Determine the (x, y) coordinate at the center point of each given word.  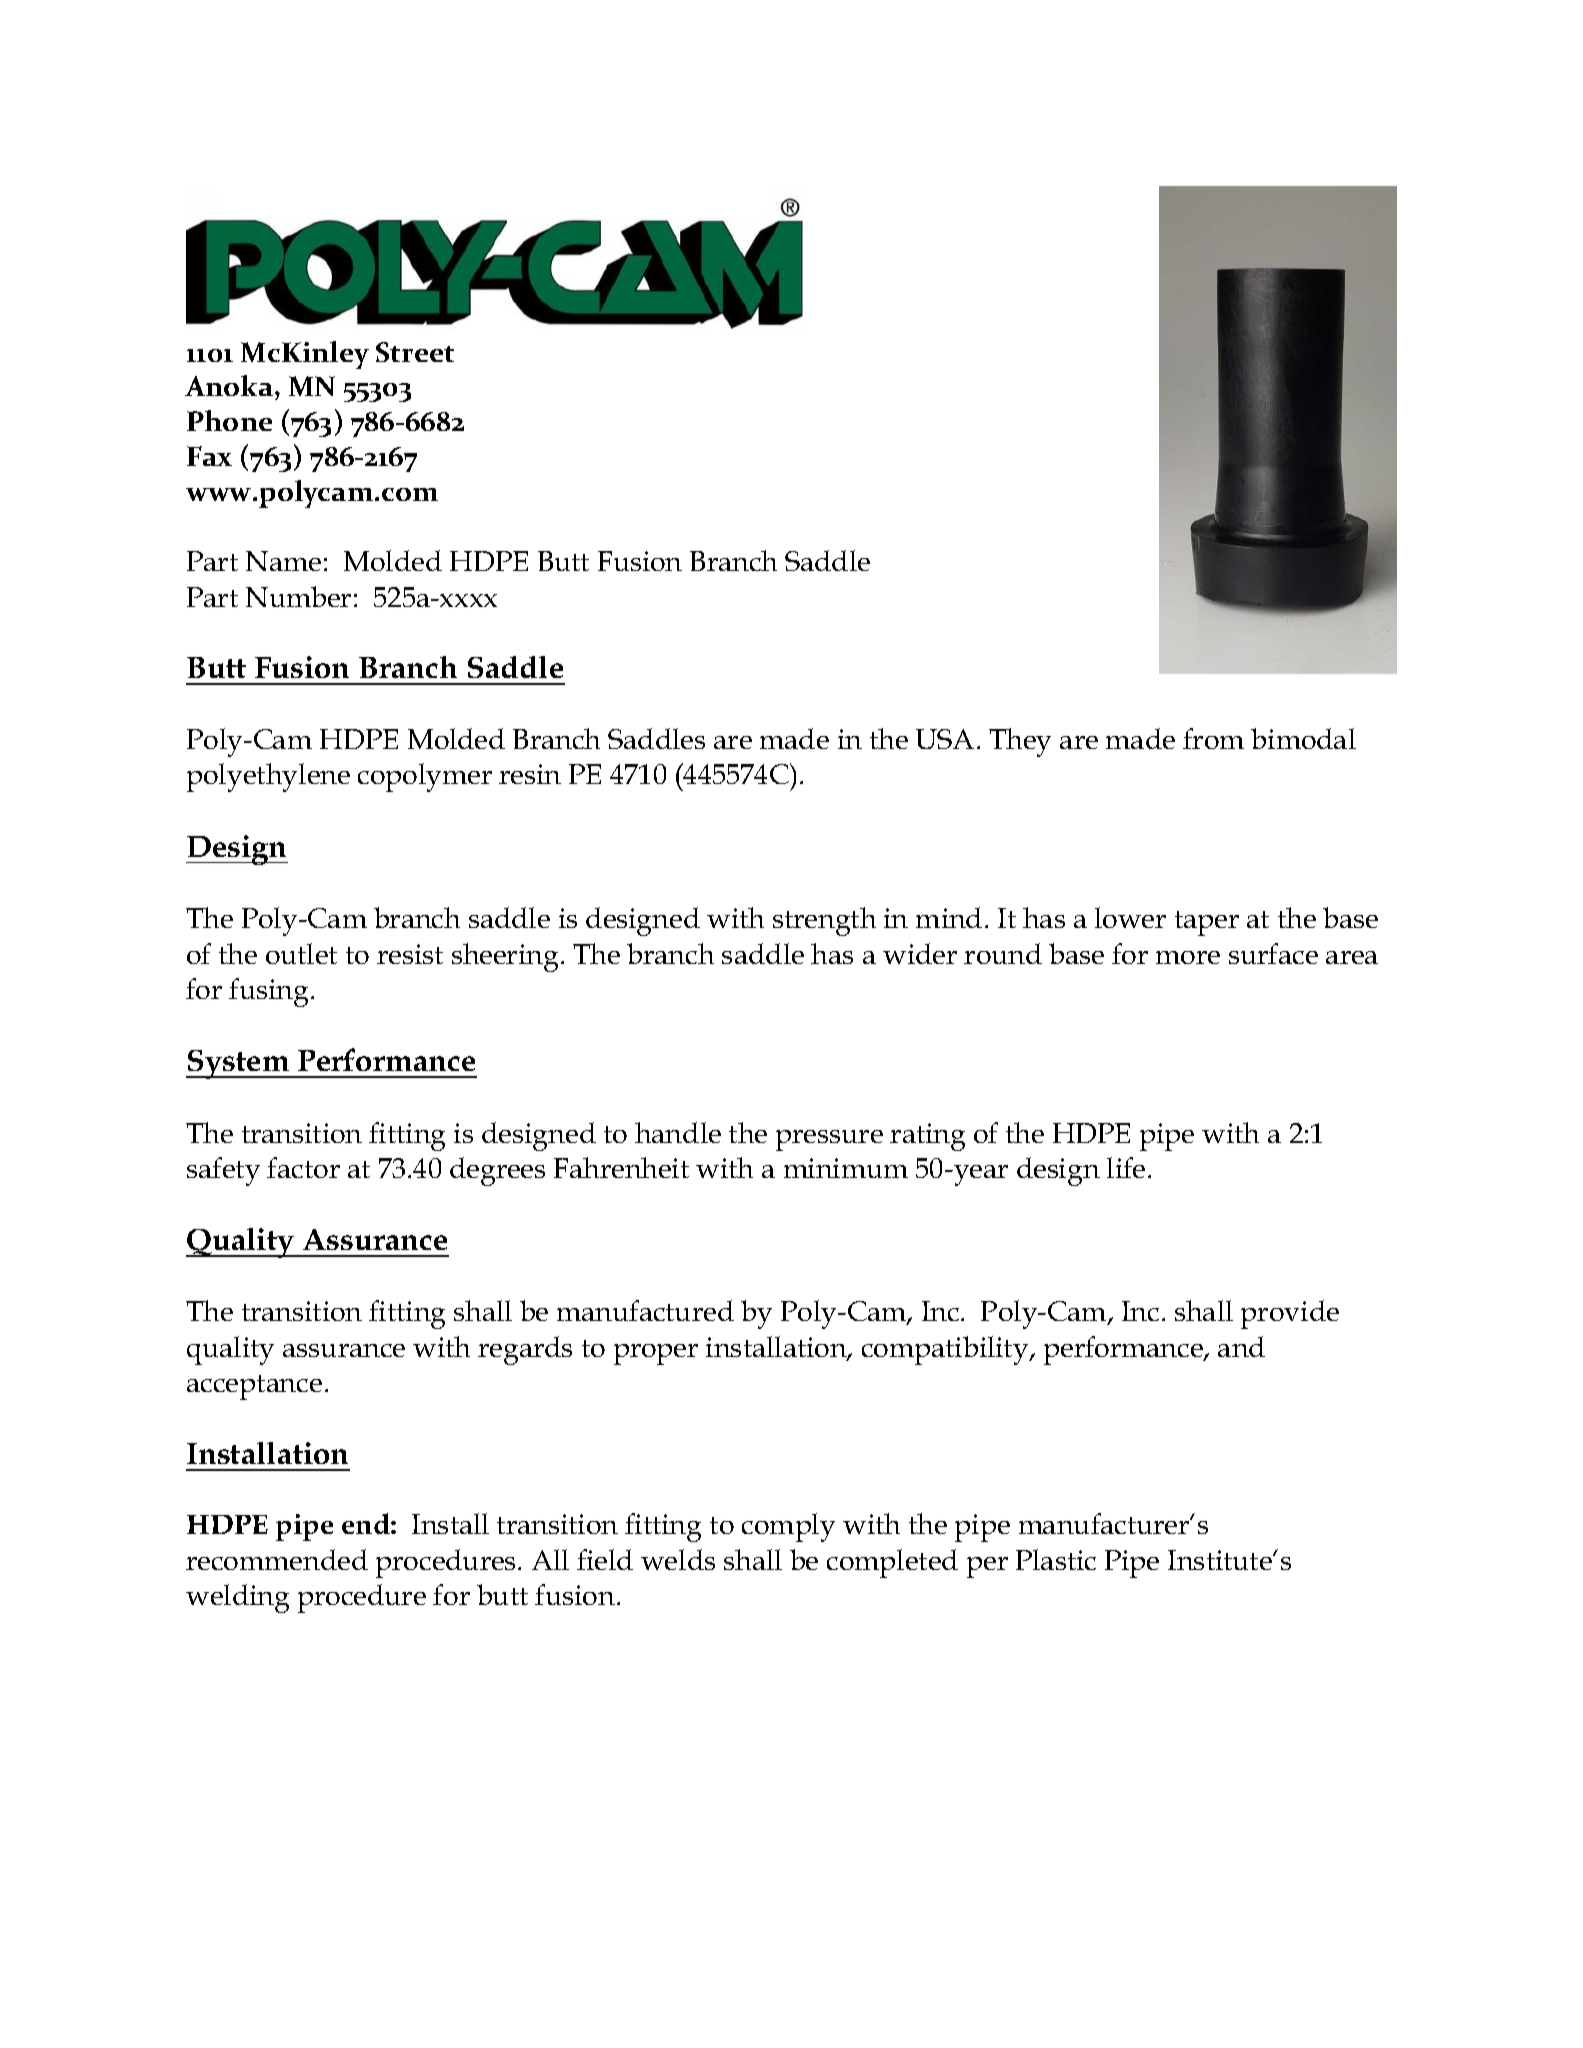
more (1188, 957)
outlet (301, 953)
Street (415, 352)
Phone (229, 420)
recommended (277, 1559)
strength (824, 921)
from (1213, 738)
